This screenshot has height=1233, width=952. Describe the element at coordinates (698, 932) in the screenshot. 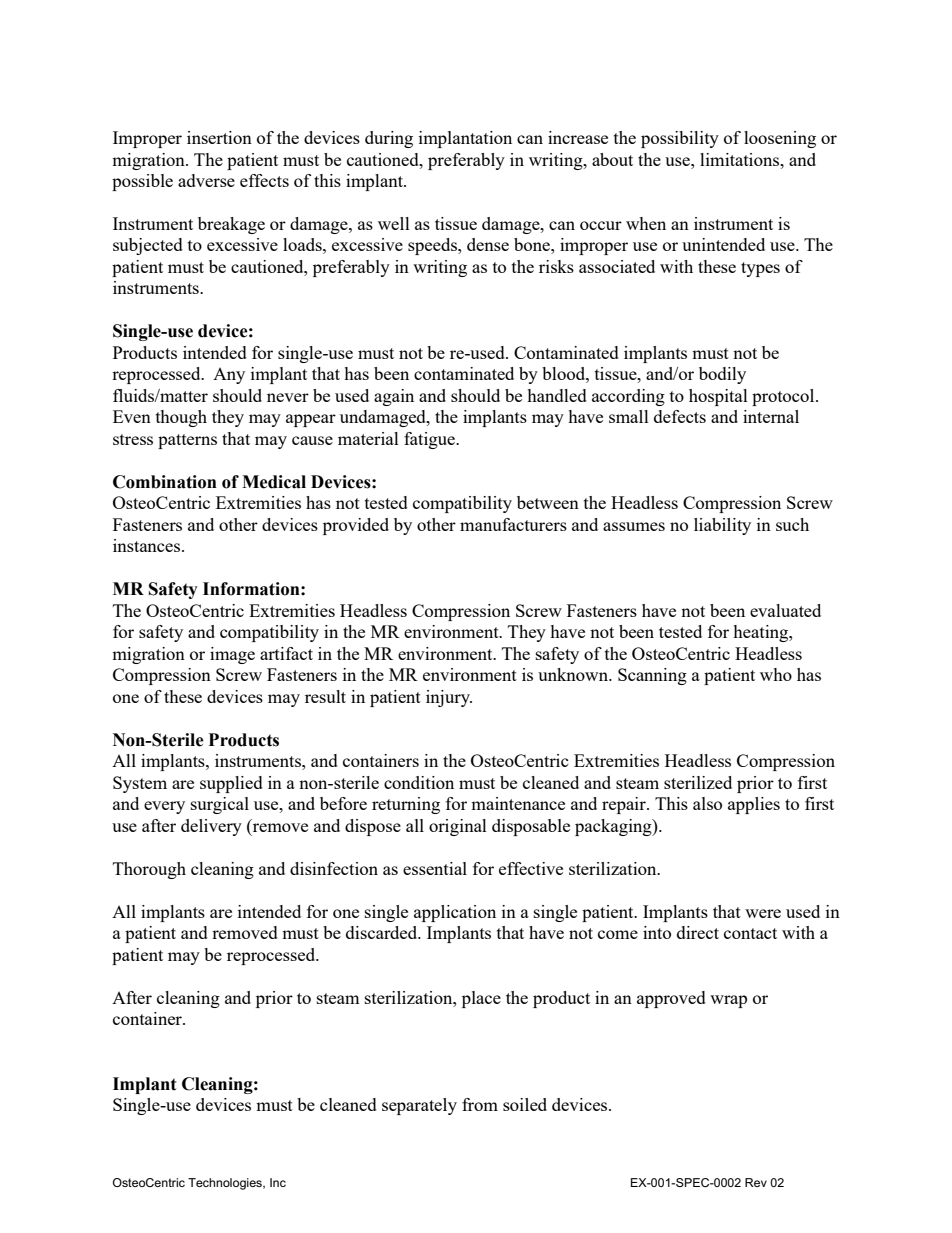

I see `direct` at that location.
